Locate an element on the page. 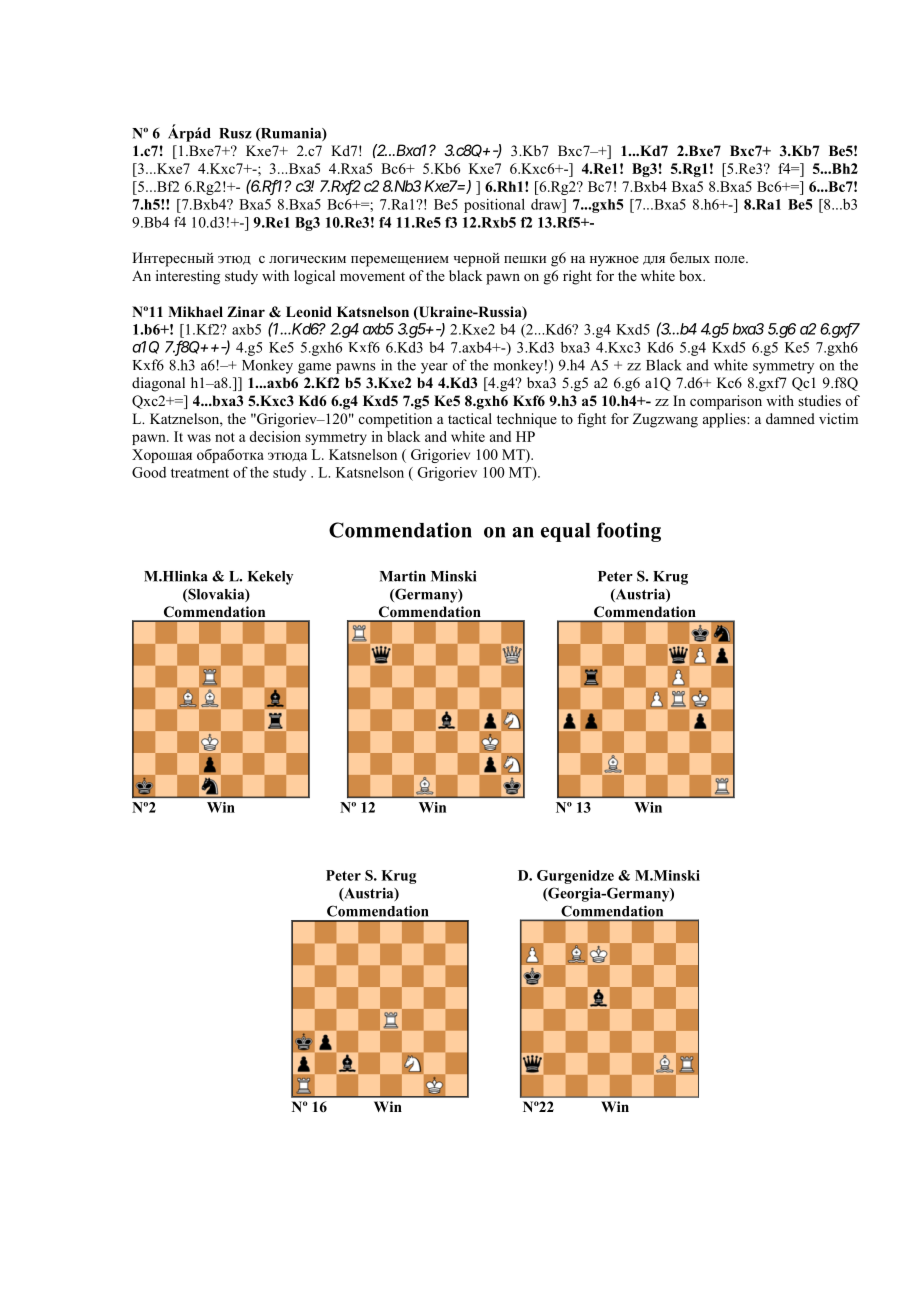 The height and width of the document is (1308, 924). diagonal is located at coordinates (158, 384).
